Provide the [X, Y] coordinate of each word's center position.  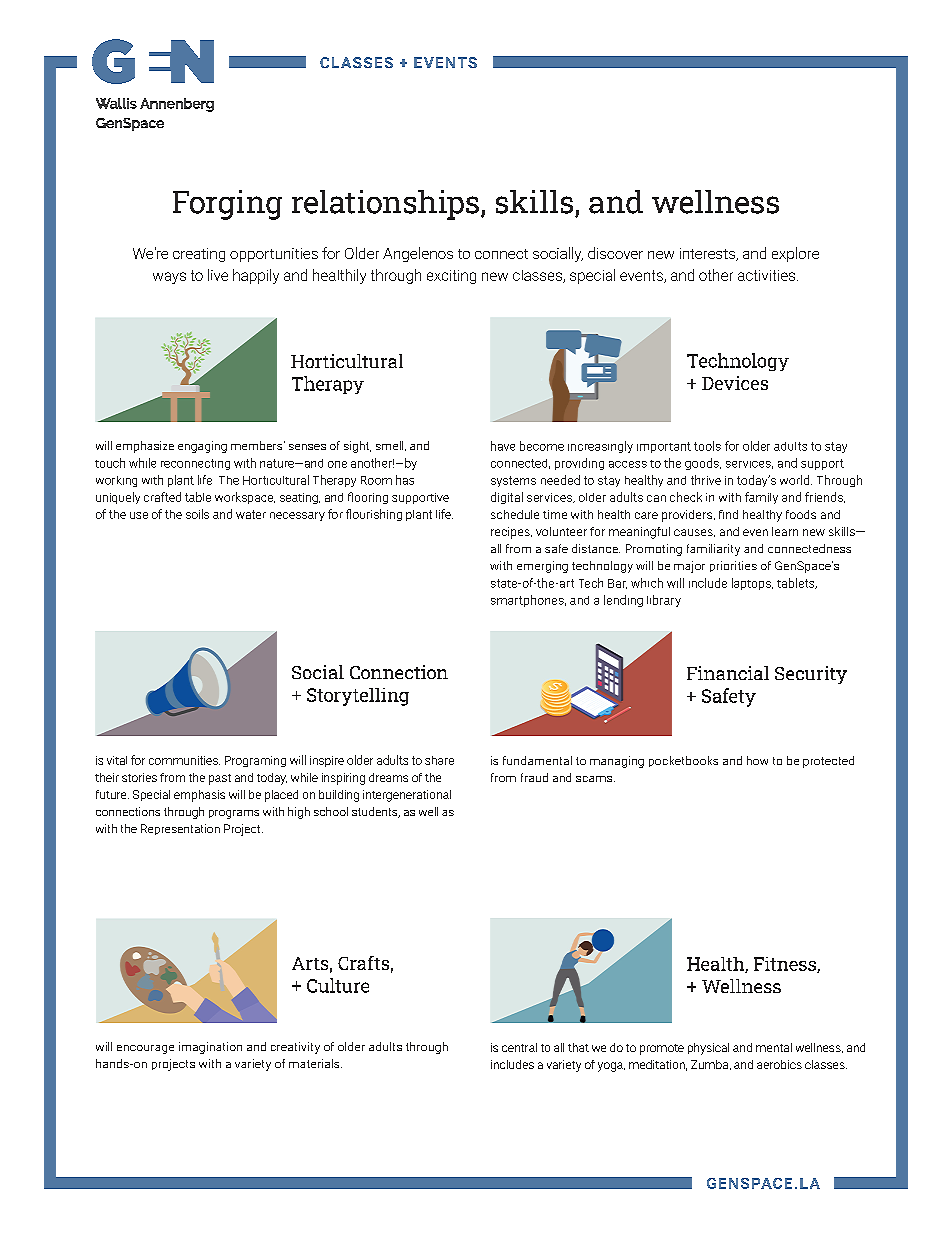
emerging [542, 567]
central [519, 1047]
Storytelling [358, 697]
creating [199, 255]
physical [708, 1049]
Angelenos [418, 254]
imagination [210, 1048]
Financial [728, 673]
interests [708, 254]
